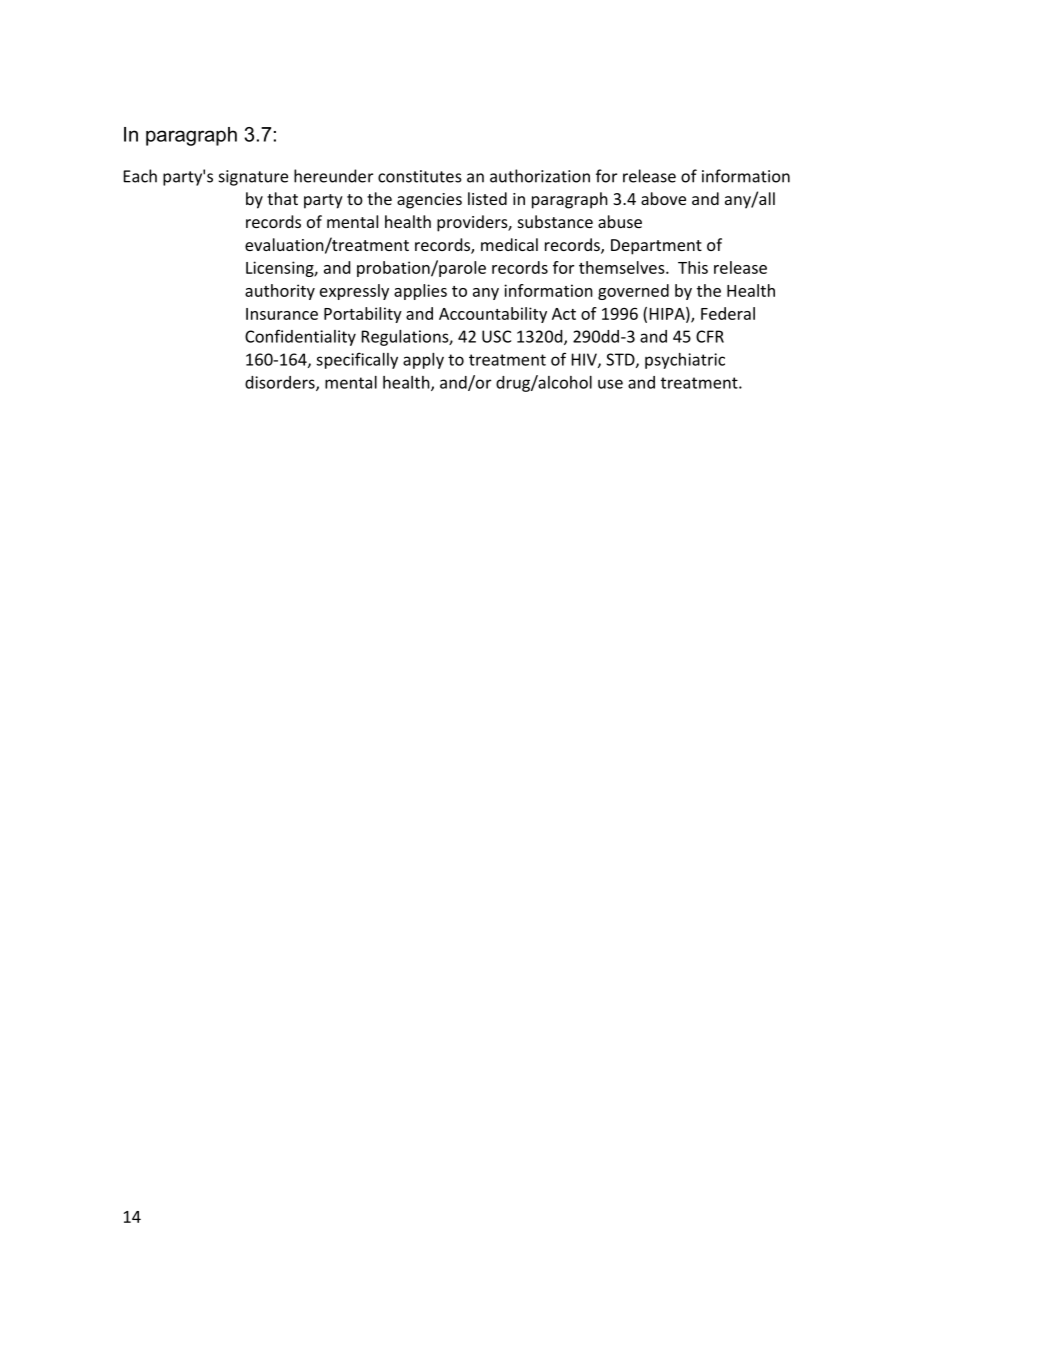 The image size is (1040, 1345). Describe the element at coordinates (685, 361) in the screenshot. I see `psychiatric` at that location.
